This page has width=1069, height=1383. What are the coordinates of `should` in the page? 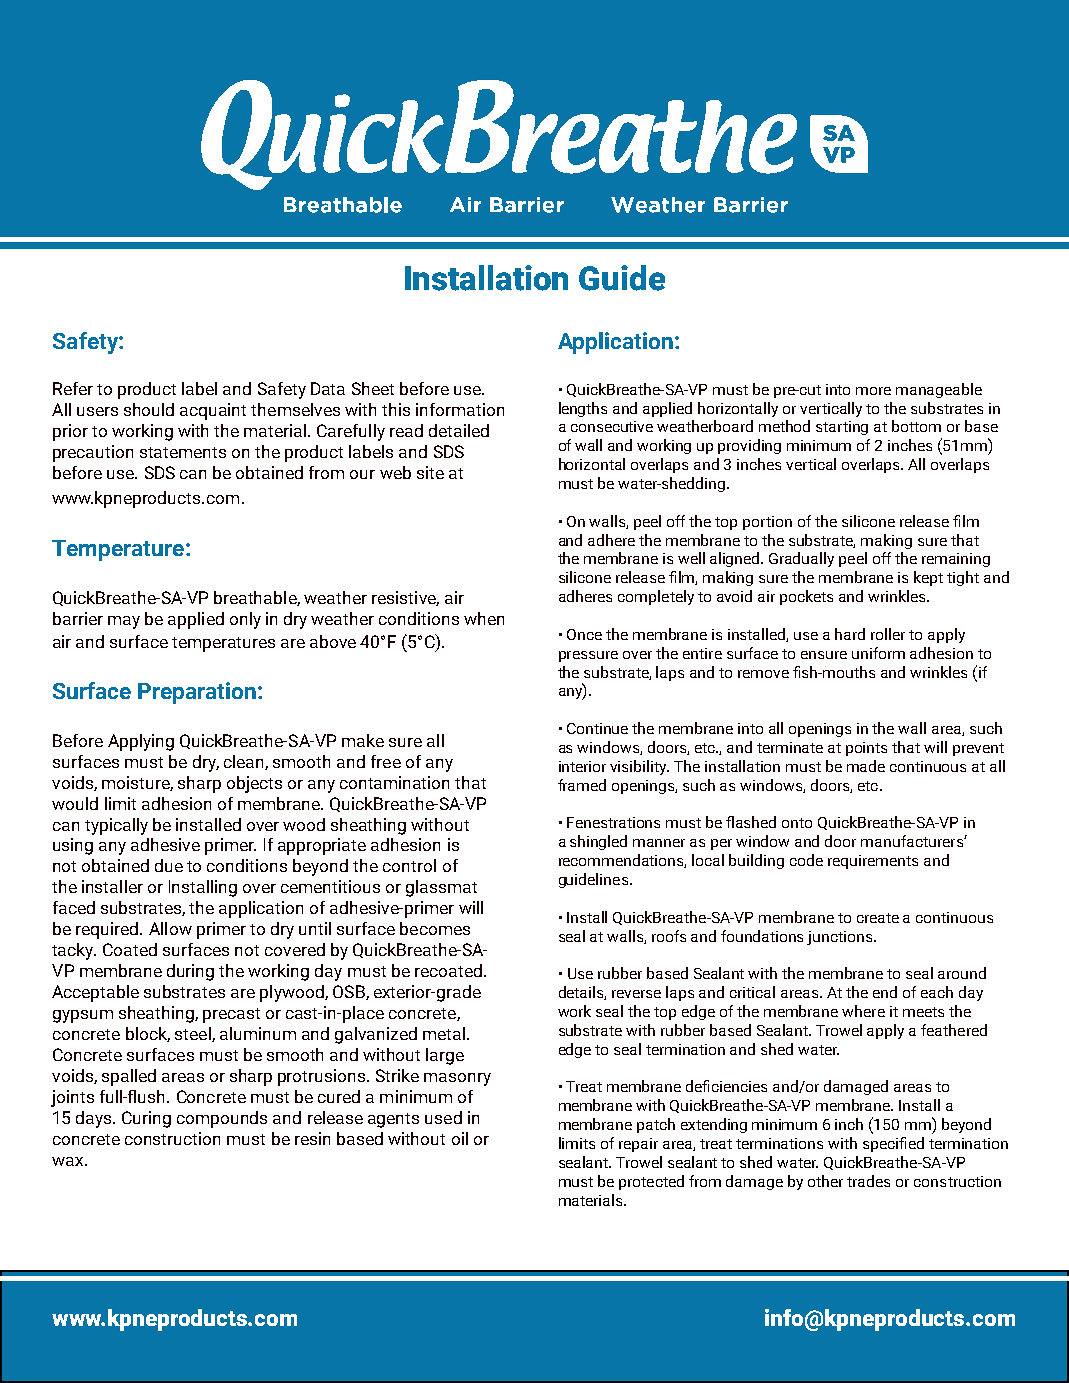 It's located at (149, 409).
